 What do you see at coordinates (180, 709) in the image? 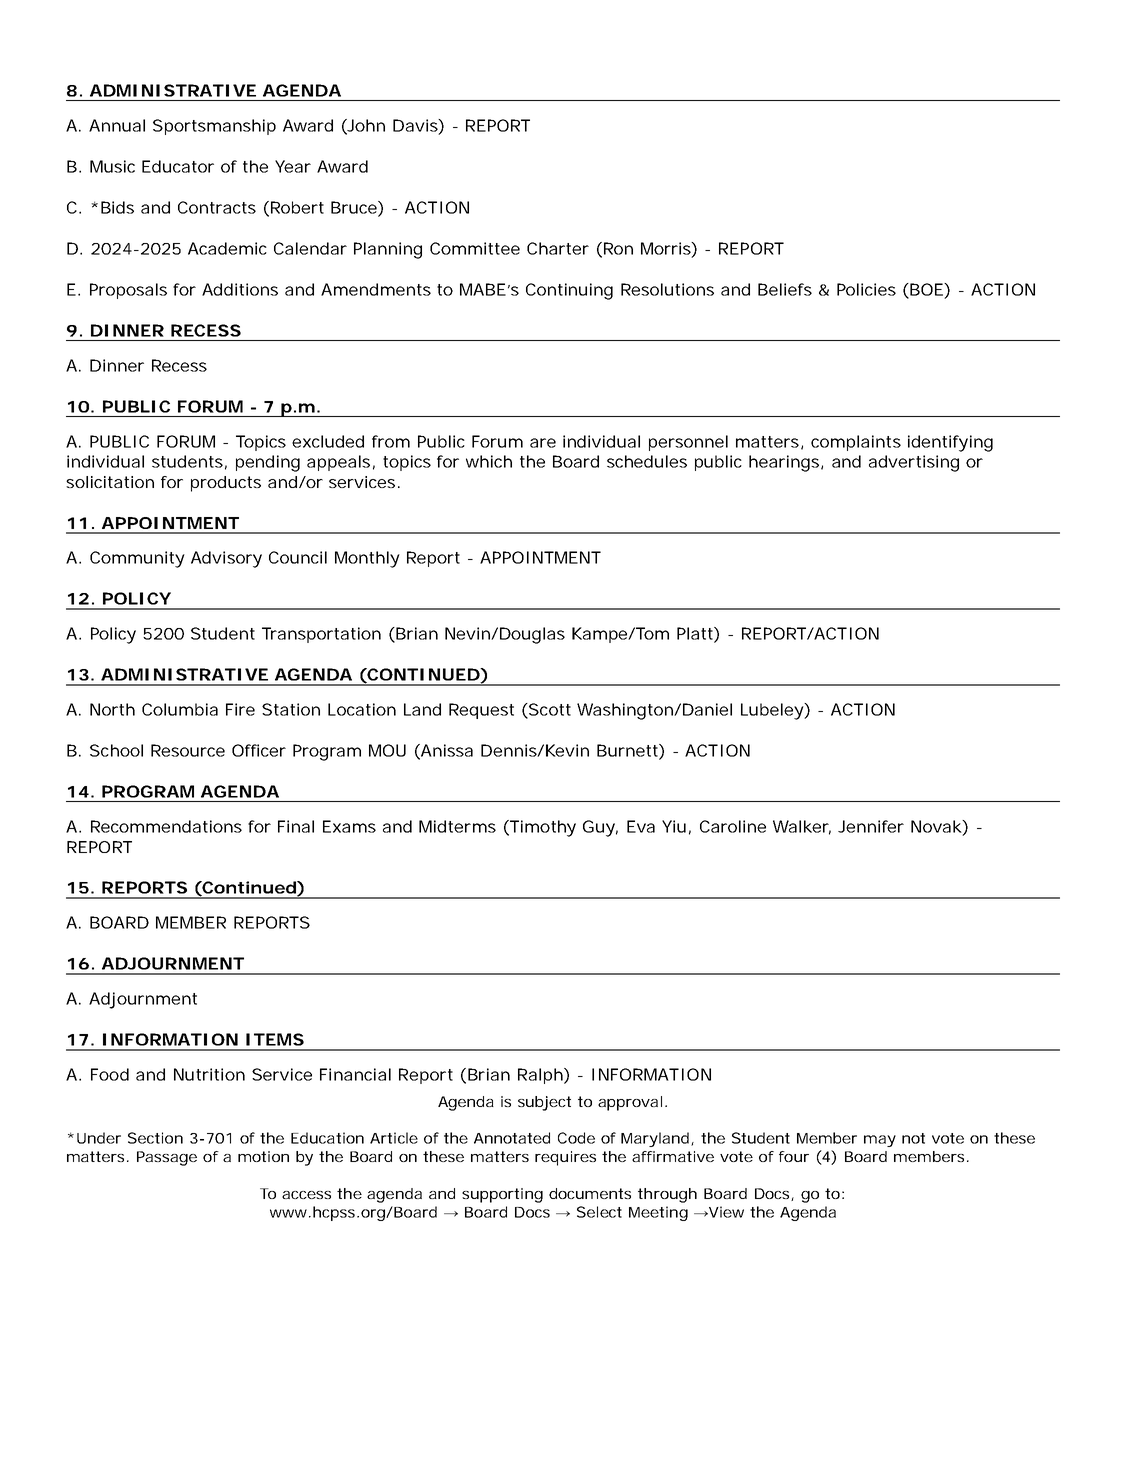
I see `Columbia` at bounding box center [180, 709].
